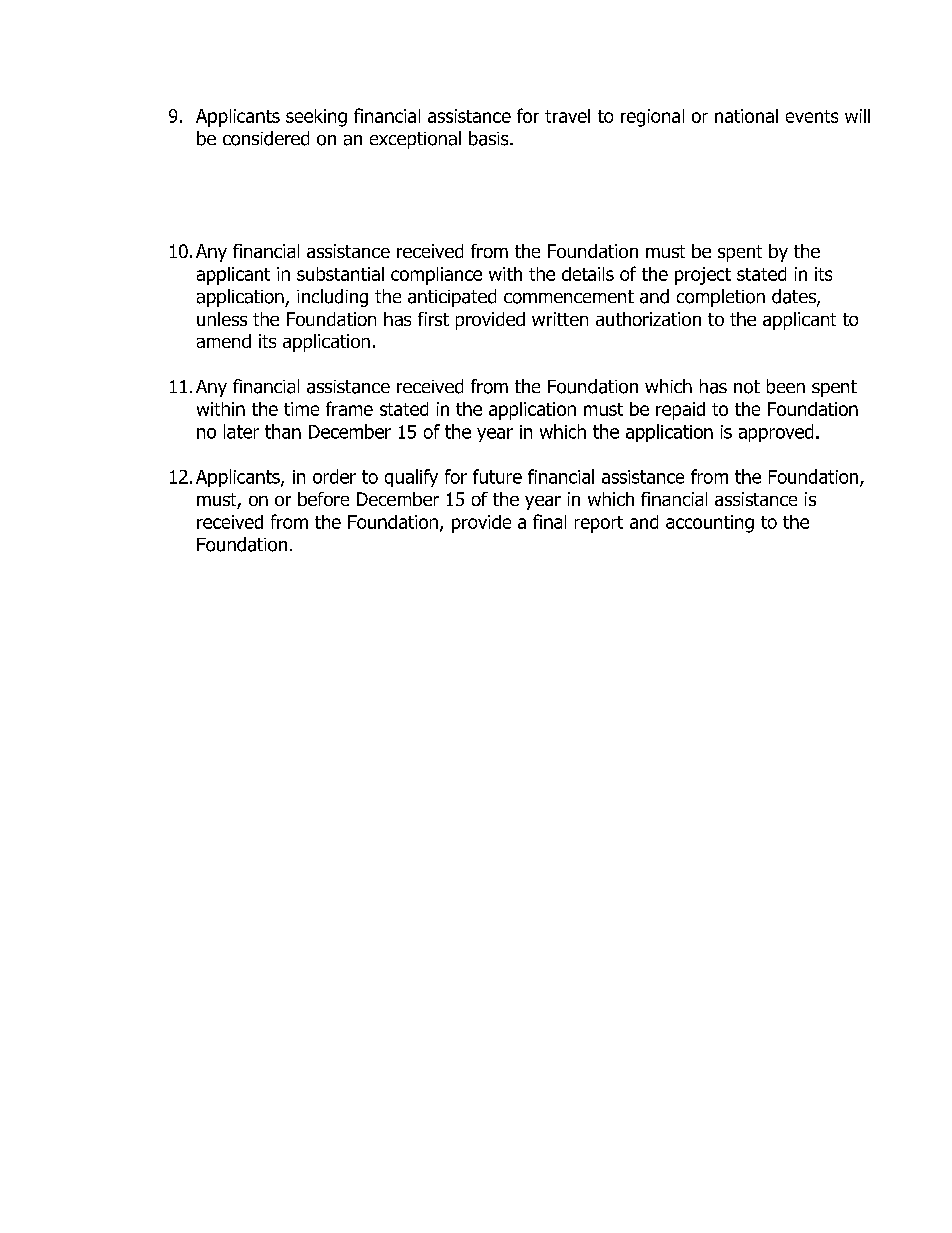 The image size is (952, 1233). I want to click on before, so click(323, 499).
